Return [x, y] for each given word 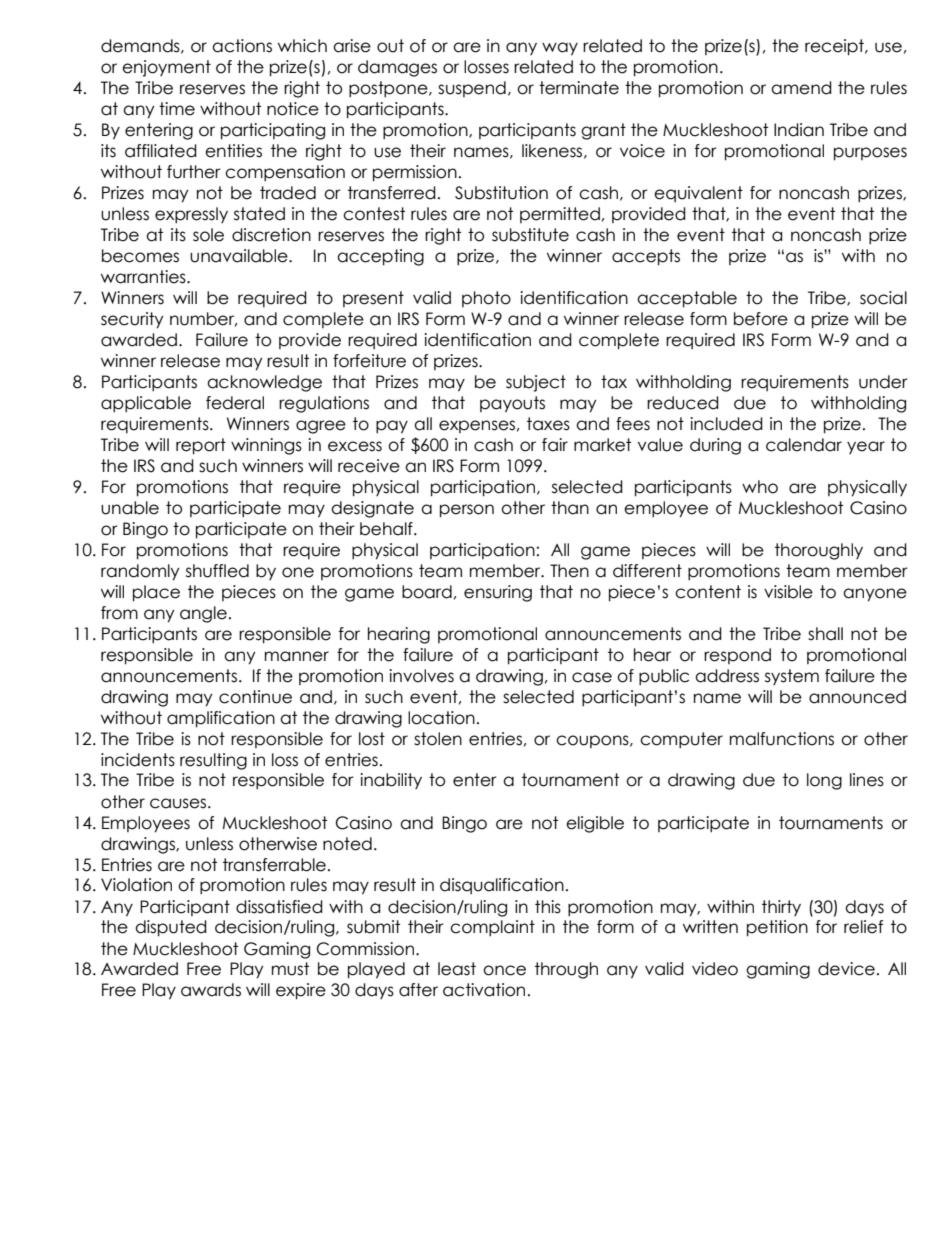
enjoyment [166, 68]
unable [130, 508]
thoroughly [819, 551]
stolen [438, 739]
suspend [472, 89]
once [504, 970]
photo [486, 299]
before [761, 319]
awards [211, 990]
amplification [221, 719]
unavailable [240, 256]
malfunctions [782, 739]
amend [801, 88]
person [467, 511]
